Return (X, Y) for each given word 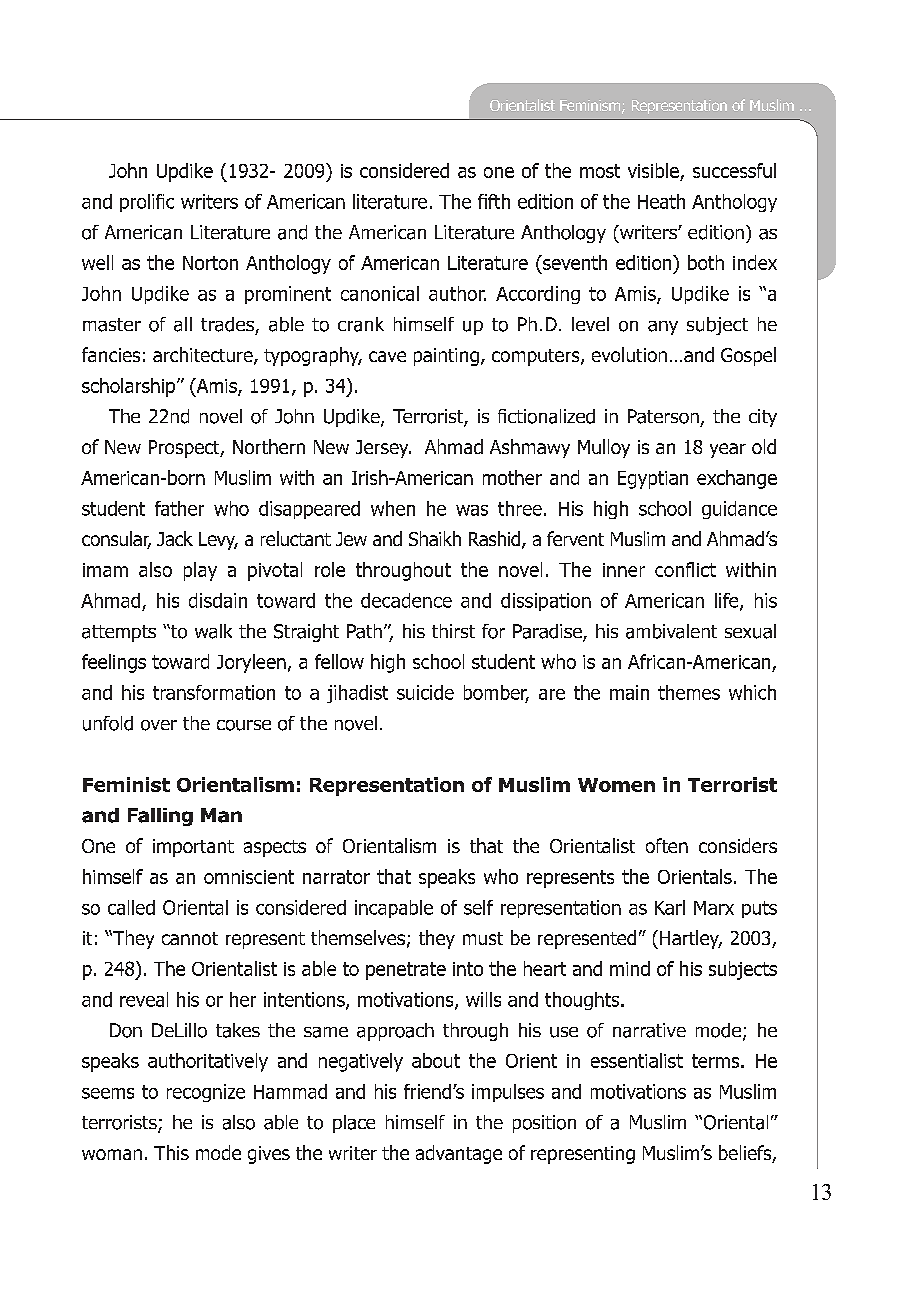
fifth (494, 201)
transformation (214, 692)
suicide (425, 692)
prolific (147, 203)
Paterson (663, 416)
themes (689, 692)
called (131, 907)
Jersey (383, 449)
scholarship (130, 387)
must (483, 938)
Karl (670, 907)
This (171, 1152)
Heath (661, 201)
